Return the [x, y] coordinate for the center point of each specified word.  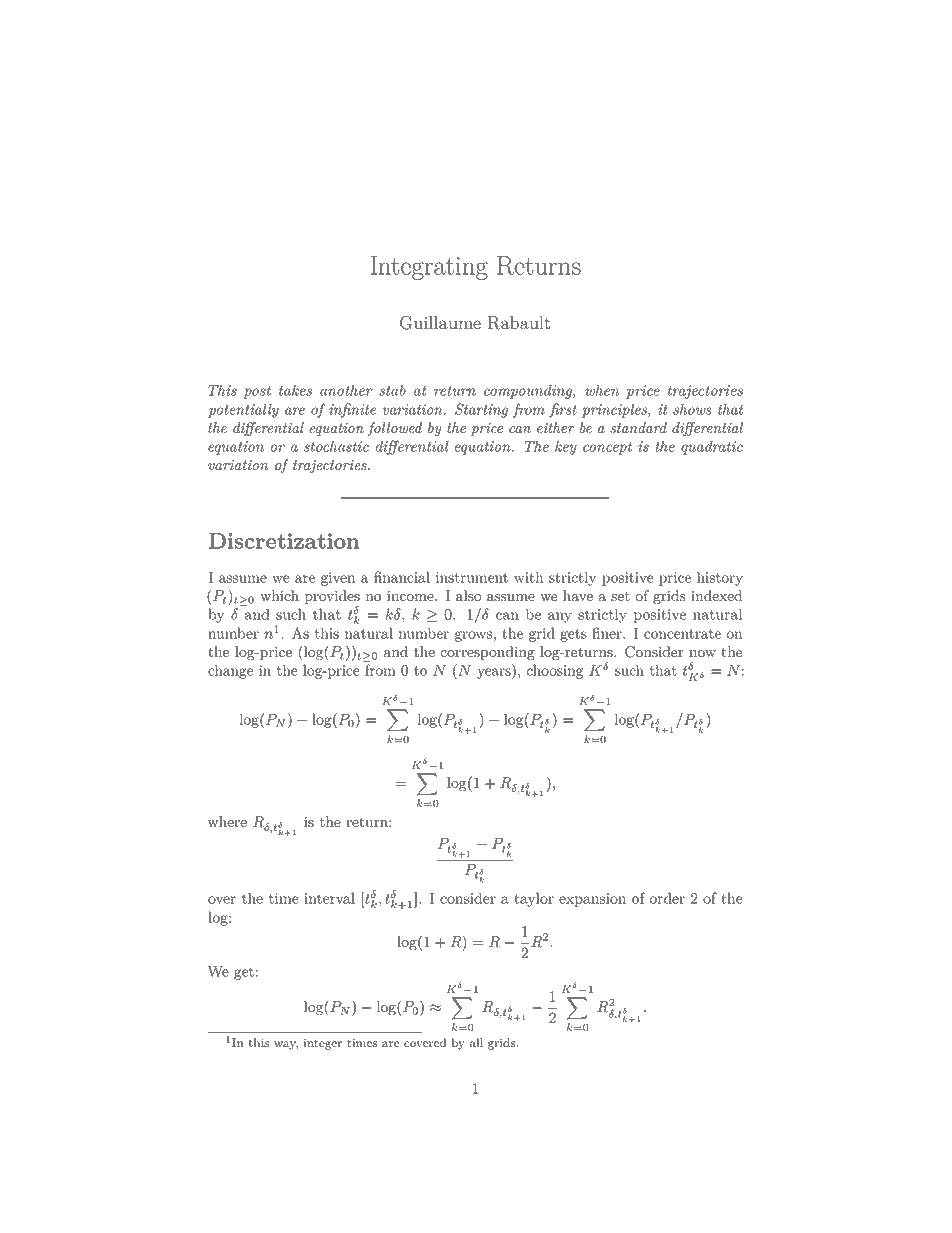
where [227, 821]
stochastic [336, 446]
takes [295, 390]
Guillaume [440, 323]
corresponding [487, 653]
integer [323, 1044]
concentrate [682, 634]
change [230, 671]
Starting [481, 410]
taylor [534, 899]
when [602, 390]
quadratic [712, 447]
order [667, 898]
